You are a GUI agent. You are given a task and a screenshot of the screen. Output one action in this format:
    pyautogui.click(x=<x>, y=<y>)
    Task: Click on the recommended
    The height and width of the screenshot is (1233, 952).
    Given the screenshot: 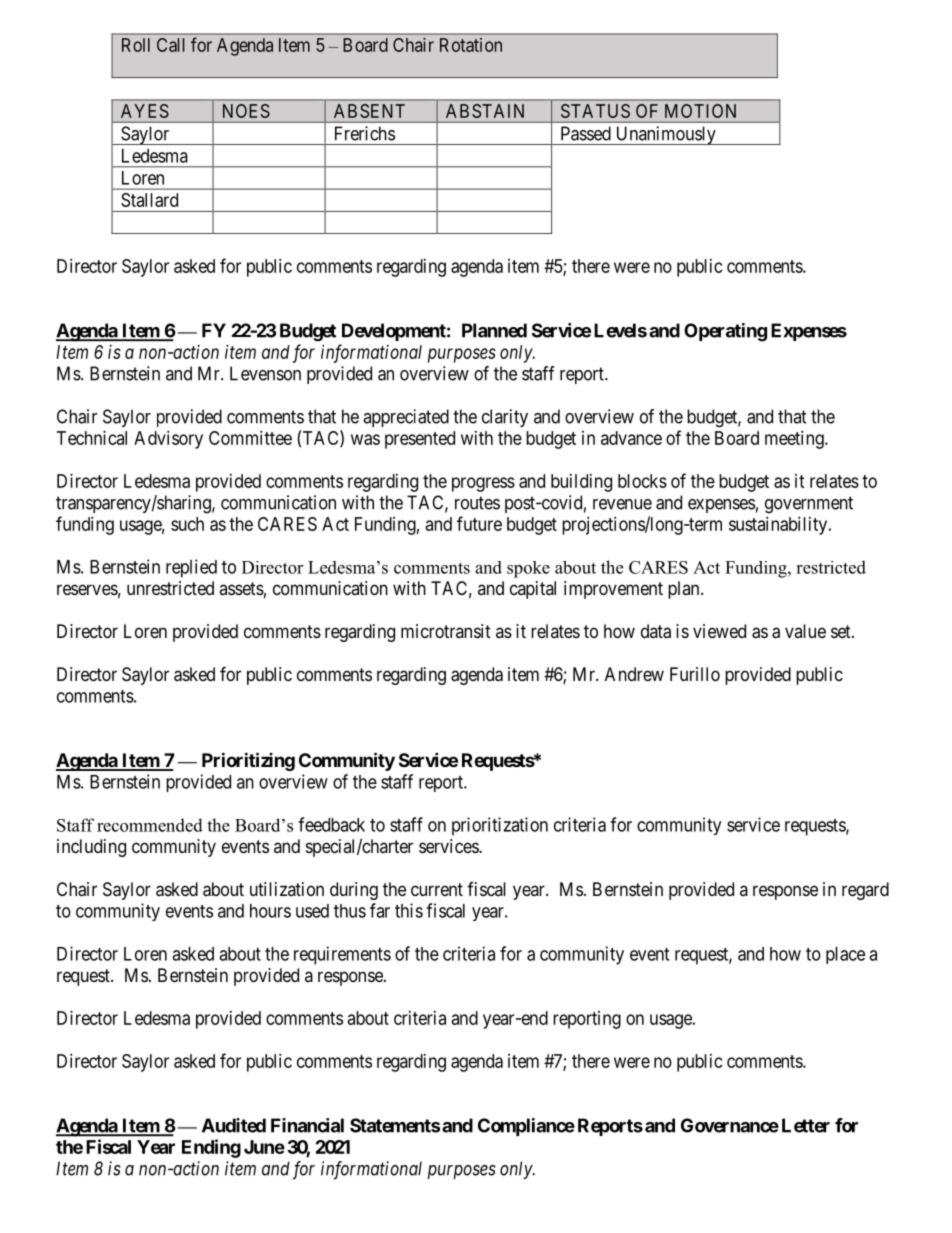 What is the action you would take?
    pyautogui.click(x=150, y=825)
